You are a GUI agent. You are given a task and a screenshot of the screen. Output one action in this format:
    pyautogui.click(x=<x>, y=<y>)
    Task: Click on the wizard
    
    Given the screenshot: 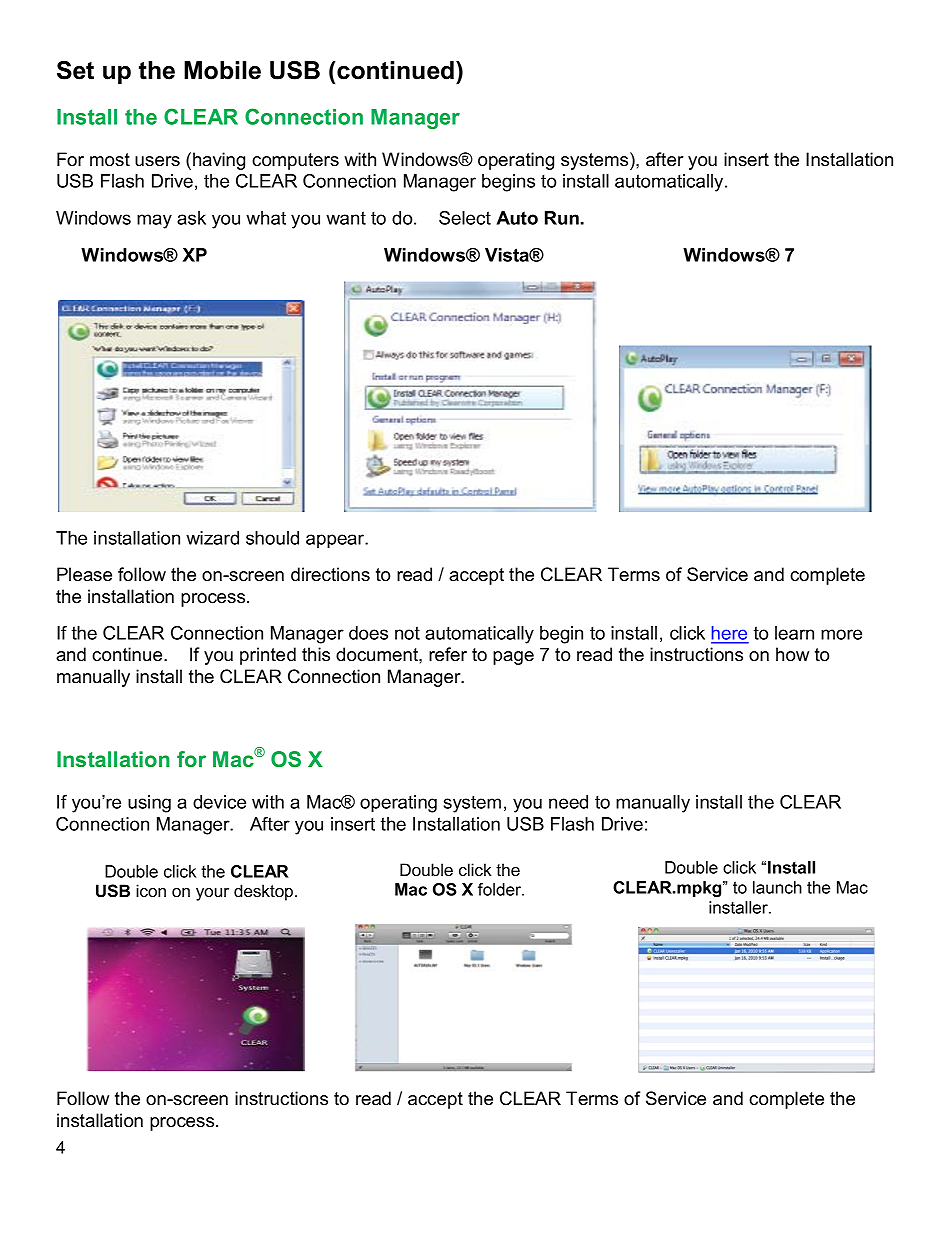 What is the action you would take?
    pyautogui.click(x=212, y=538)
